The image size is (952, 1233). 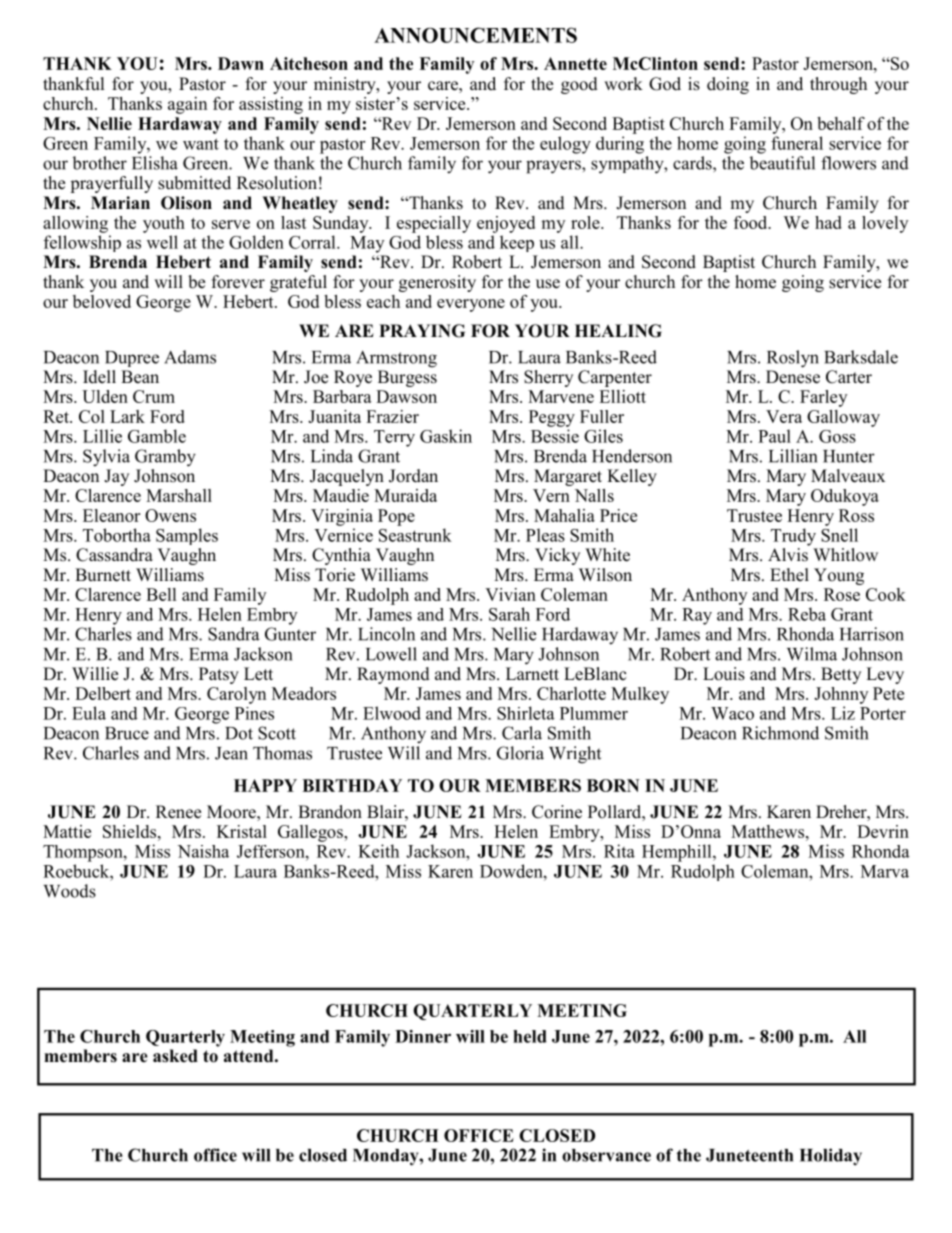 I want to click on Renee, so click(x=178, y=812).
